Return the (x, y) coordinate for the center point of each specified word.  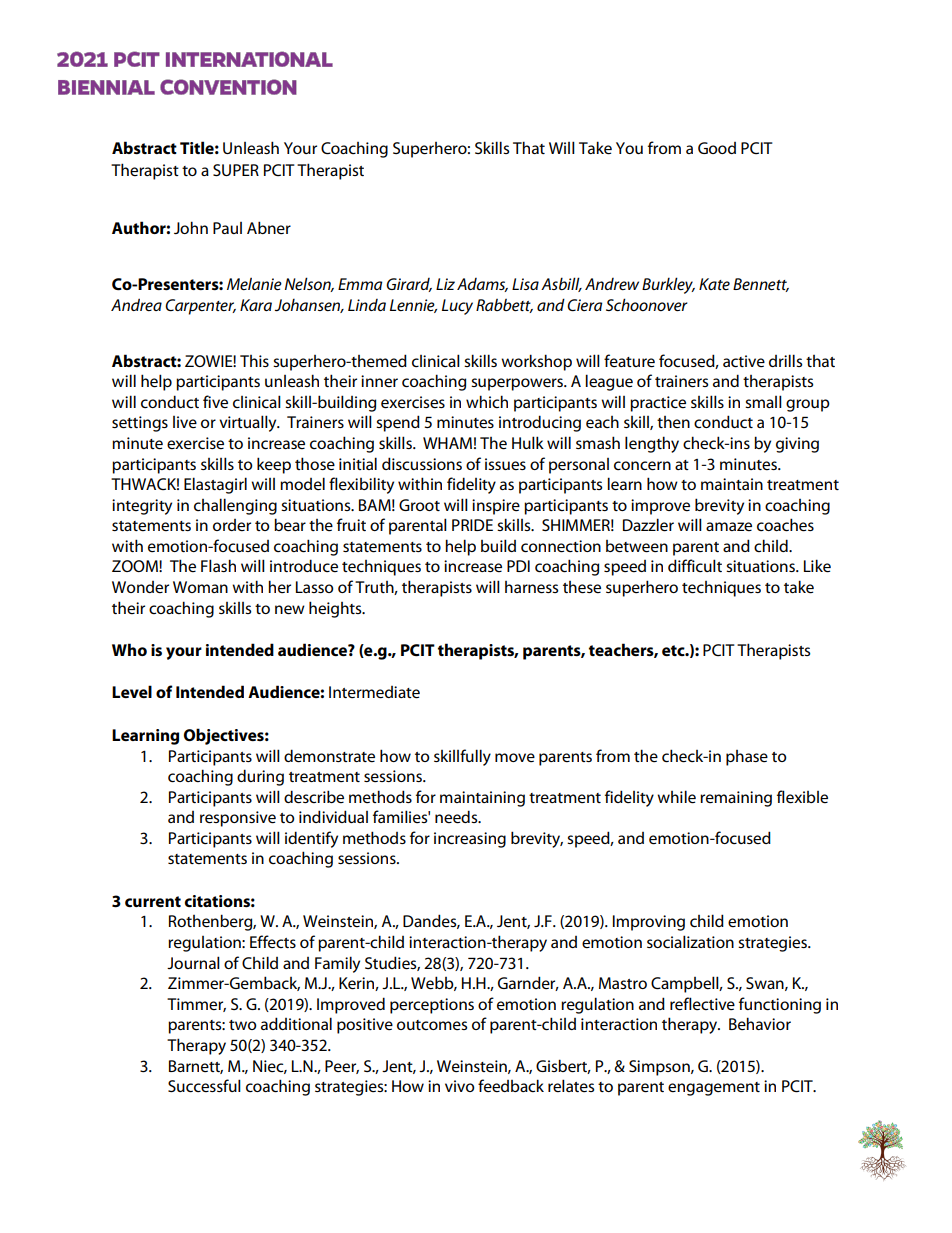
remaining (736, 799)
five (215, 401)
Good (717, 148)
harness (531, 587)
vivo (460, 1086)
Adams (482, 285)
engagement (714, 1089)
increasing (470, 840)
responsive (238, 819)
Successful (204, 1085)
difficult (695, 565)
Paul (227, 228)
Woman (200, 587)
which (487, 401)
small (763, 401)
